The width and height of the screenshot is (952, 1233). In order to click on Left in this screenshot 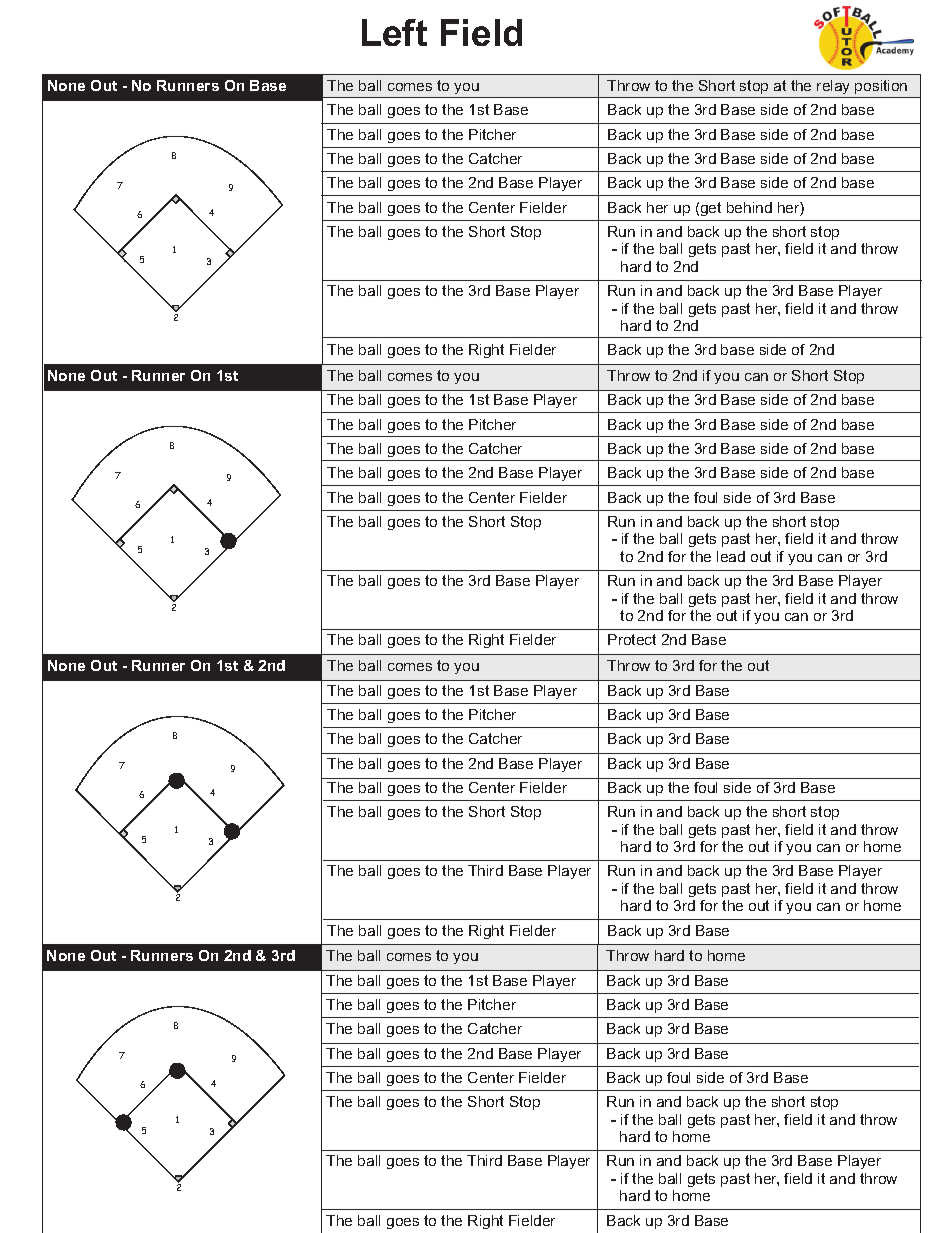, I will do `click(394, 32)`.
